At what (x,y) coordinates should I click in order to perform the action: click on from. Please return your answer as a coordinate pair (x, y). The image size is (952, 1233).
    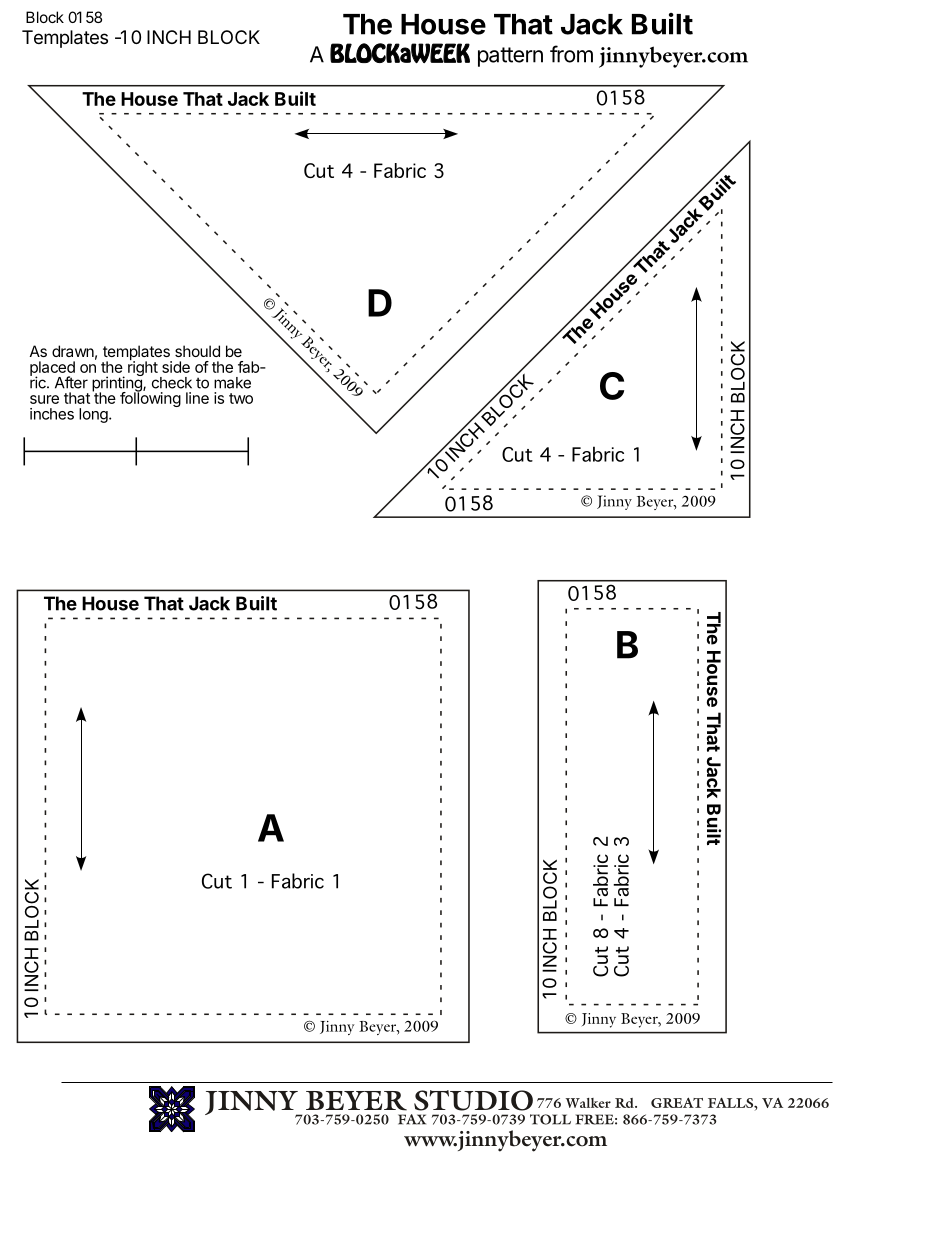
    Looking at the image, I should click on (571, 54).
